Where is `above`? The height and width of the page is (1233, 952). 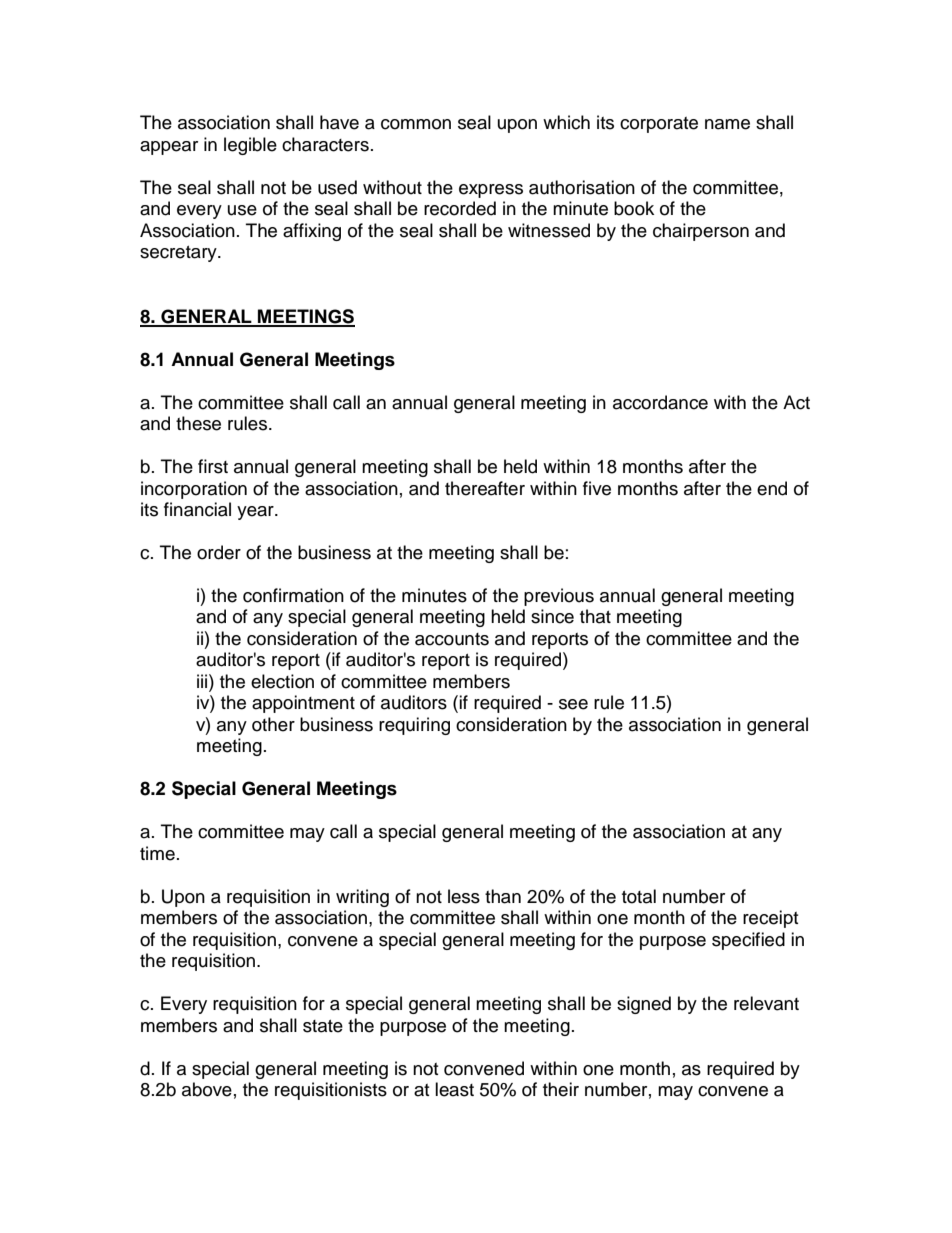
above is located at coordinates (207, 1089).
